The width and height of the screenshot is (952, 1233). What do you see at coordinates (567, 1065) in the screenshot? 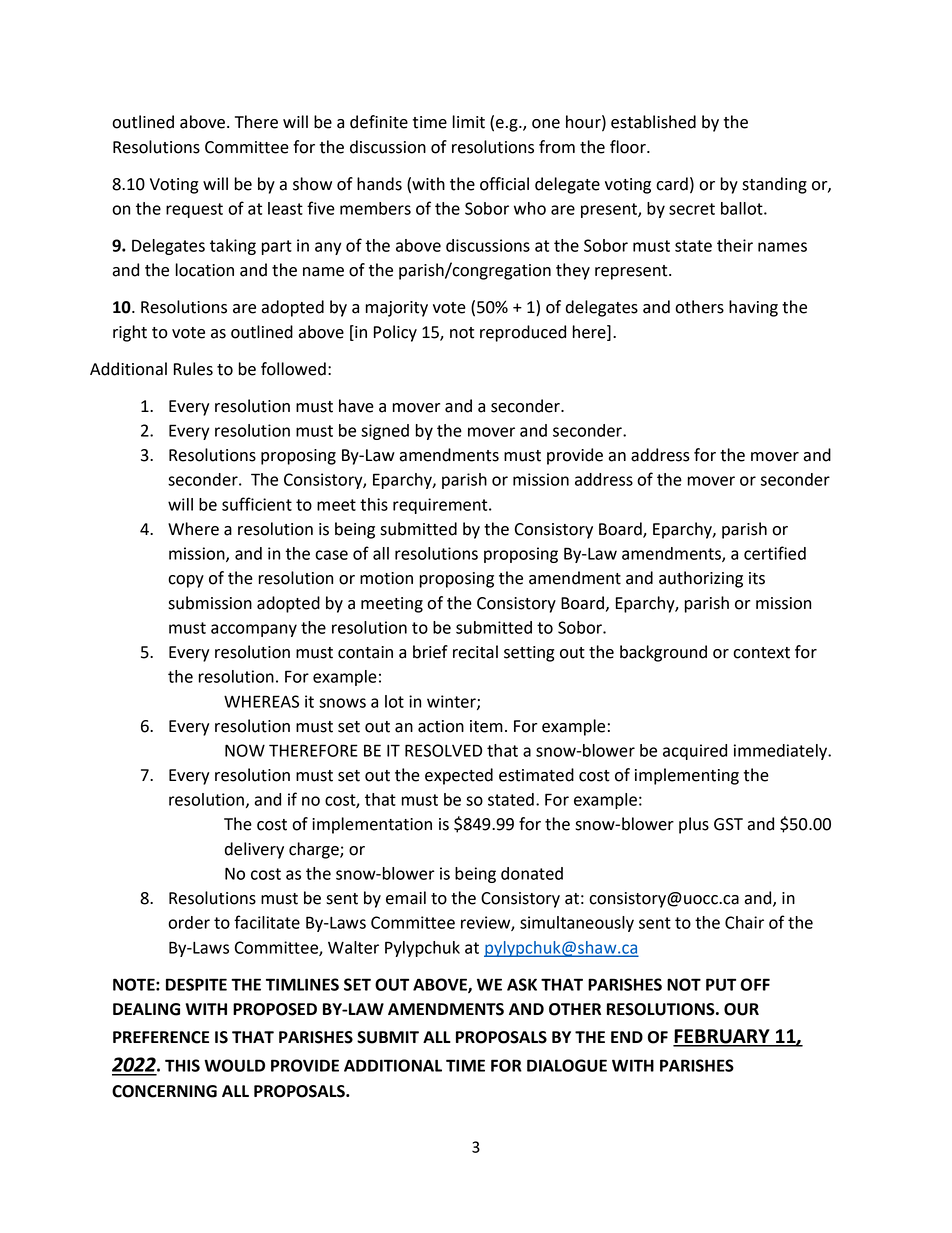
I see `DIALOGUE` at bounding box center [567, 1065].
